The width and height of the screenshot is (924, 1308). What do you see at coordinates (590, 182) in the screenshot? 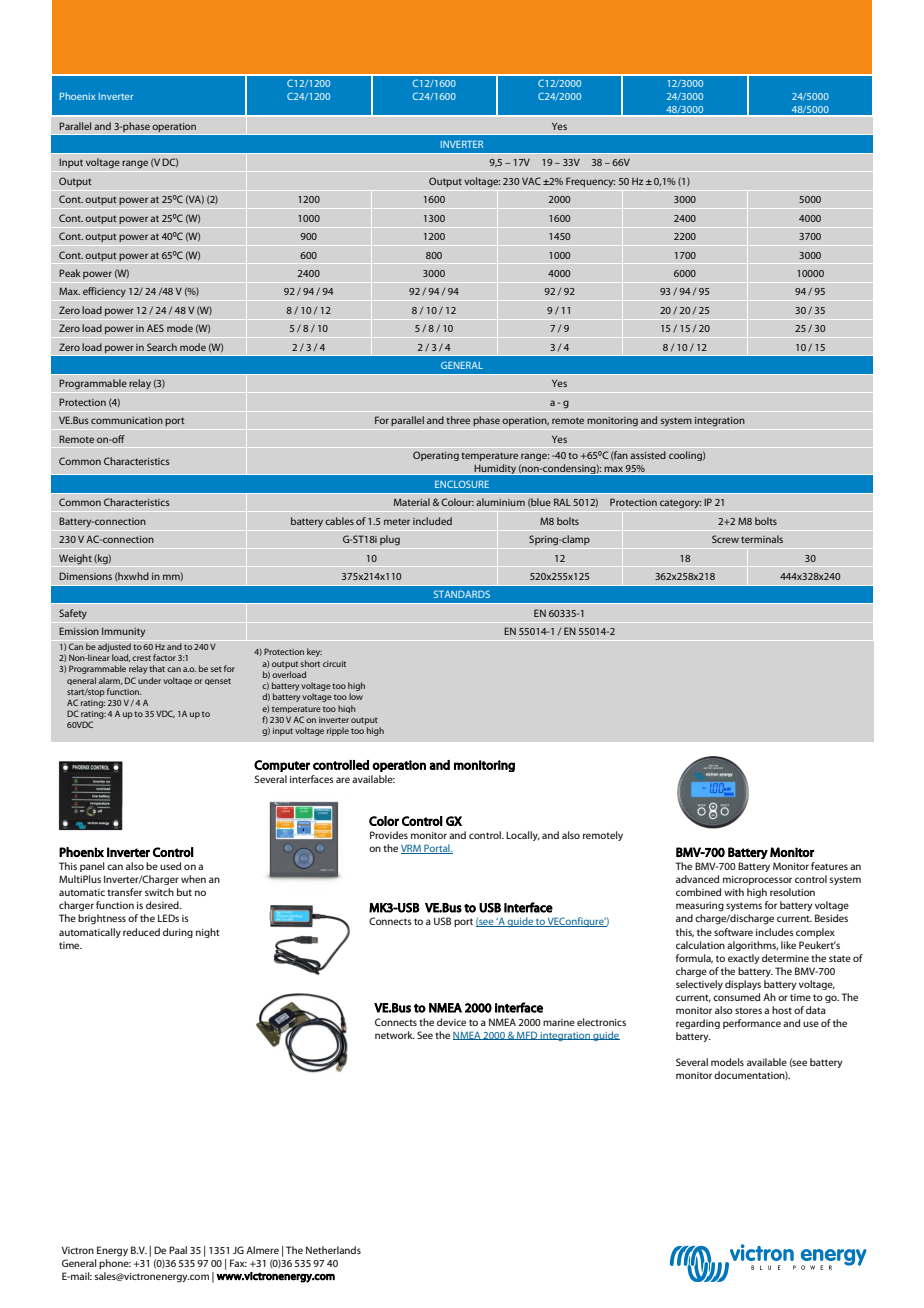
I see `Frequency` at bounding box center [590, 182].
